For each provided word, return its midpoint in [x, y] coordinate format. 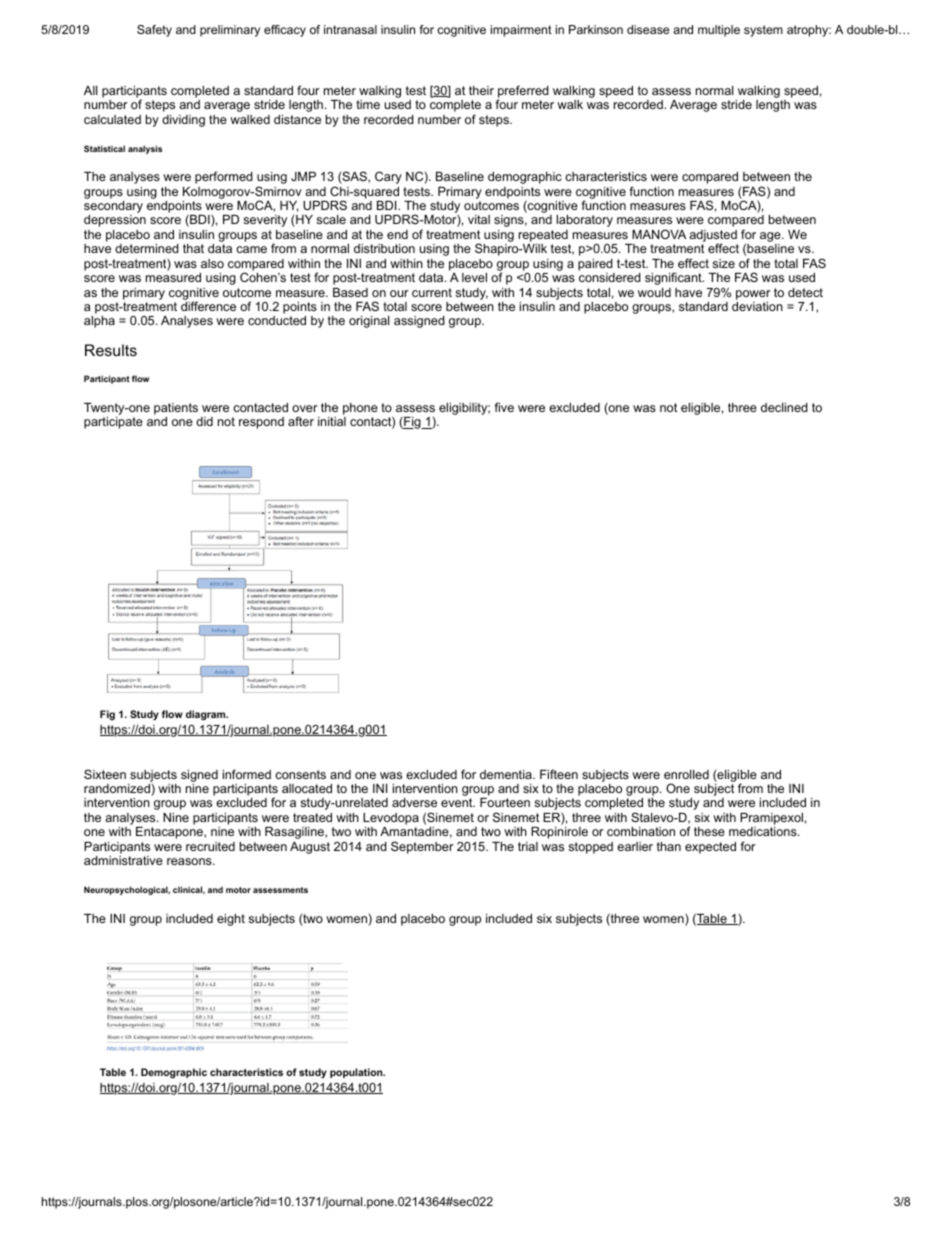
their [481, 90]
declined [784, 407]
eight [231, 920]
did [204, 421]
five [504, 407]
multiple [719, 31]
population [357, 1073]
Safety [154, 31]
